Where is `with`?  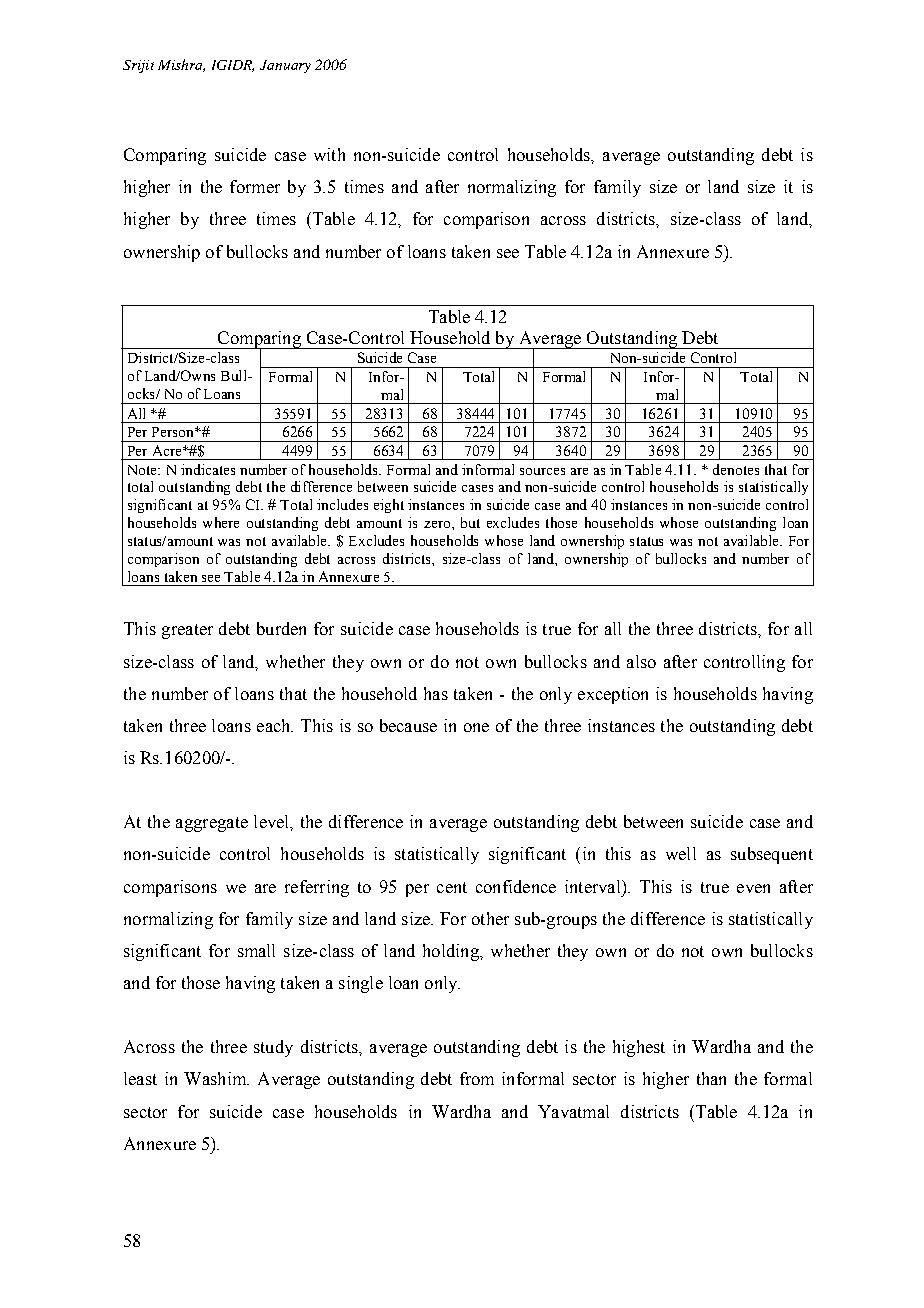
with is located at coordinates (329, 154).
